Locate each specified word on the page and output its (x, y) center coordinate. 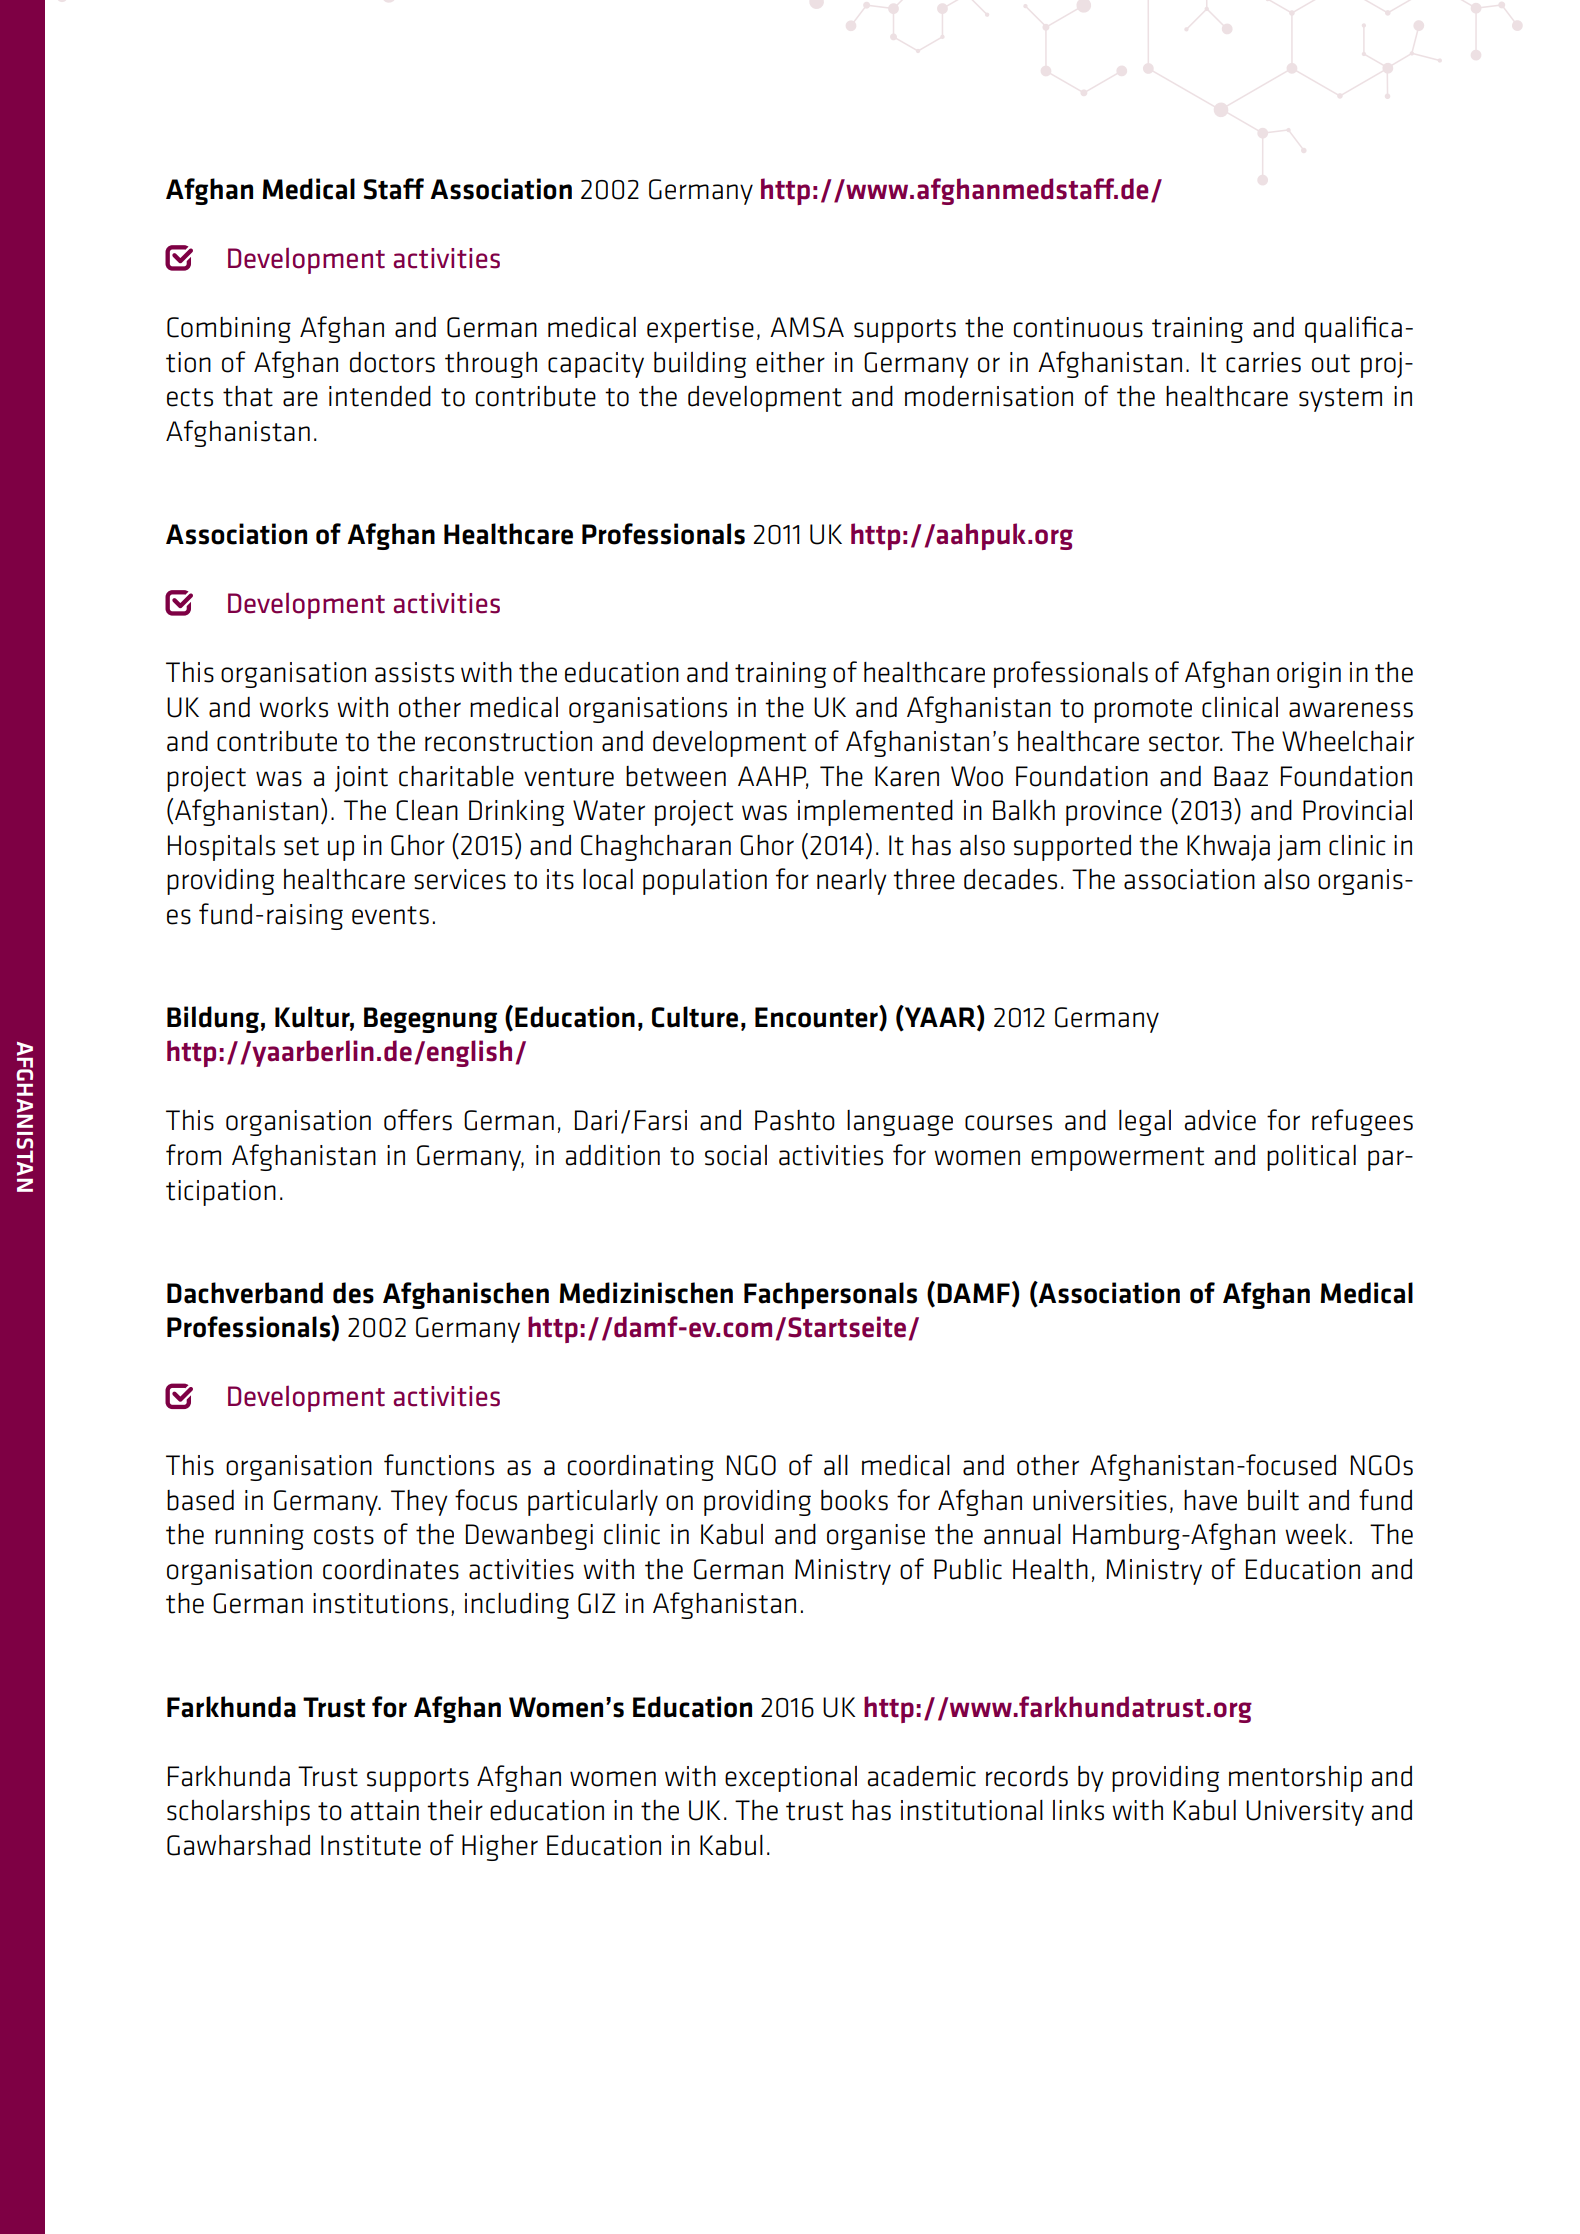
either (790, 362)
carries (1263, 362)
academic (921, 1776)
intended (380, 396)
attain (384, 1810)
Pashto (795, 1120)
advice (1220, 1120)
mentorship (1295, 1779)
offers (418, 1120)
